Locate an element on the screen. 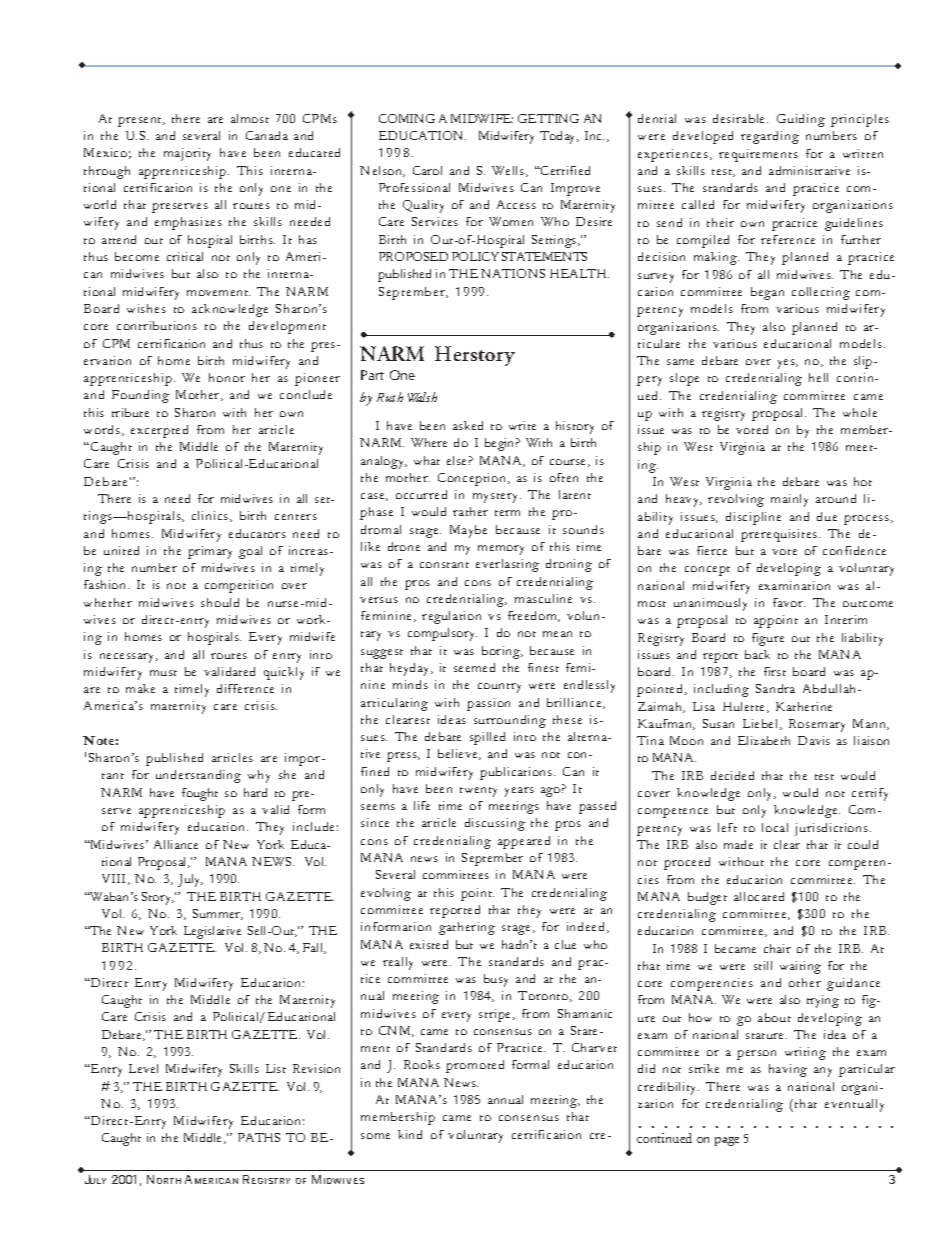 This screenshot has width=952, height=1233. mystery is located at coordinates (497, 498).
